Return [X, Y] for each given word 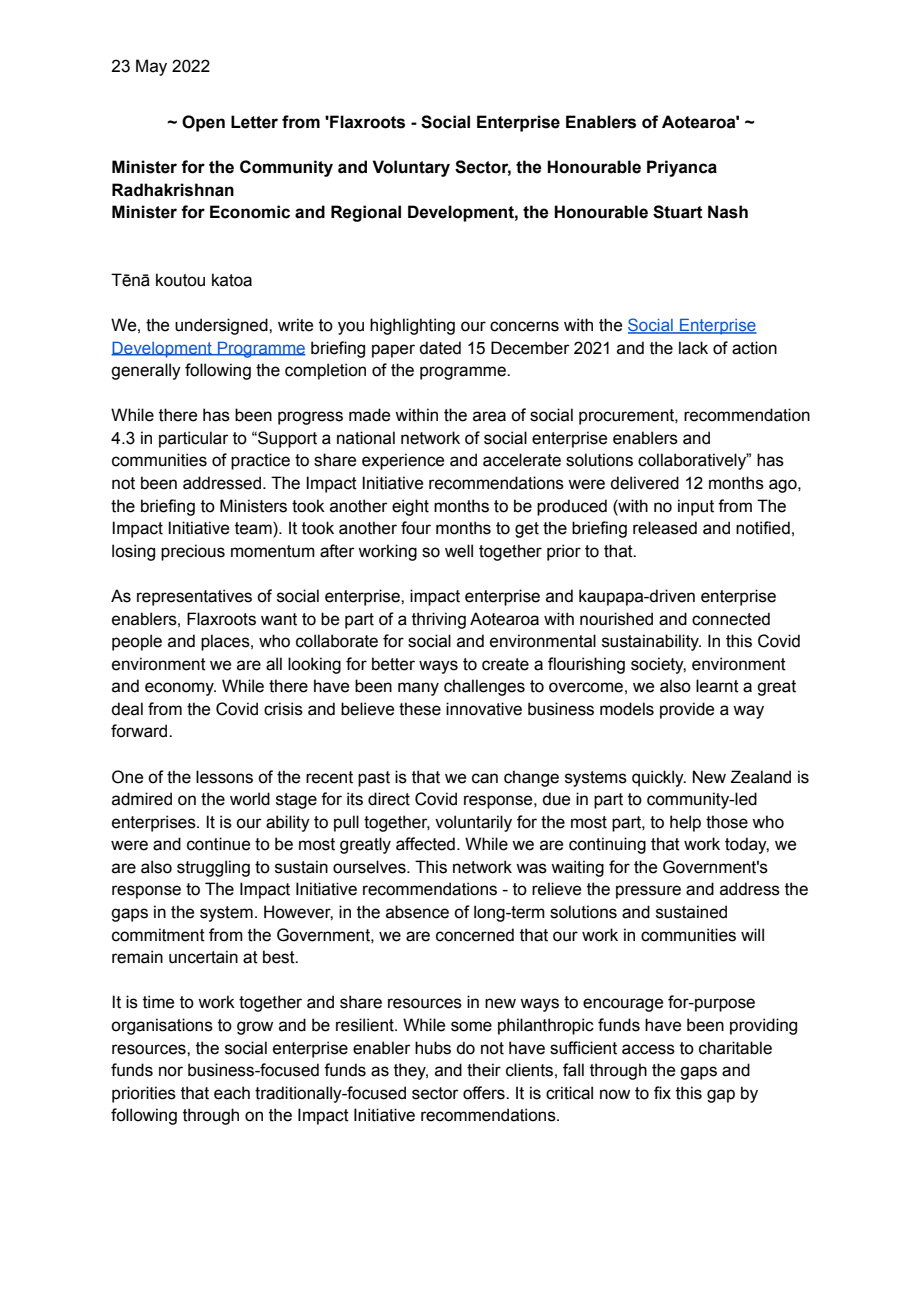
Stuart [678, 212]
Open [203, 123]
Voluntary [411, 168]
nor [171, 1071]
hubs [433, 1048]
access [648, 1049]
